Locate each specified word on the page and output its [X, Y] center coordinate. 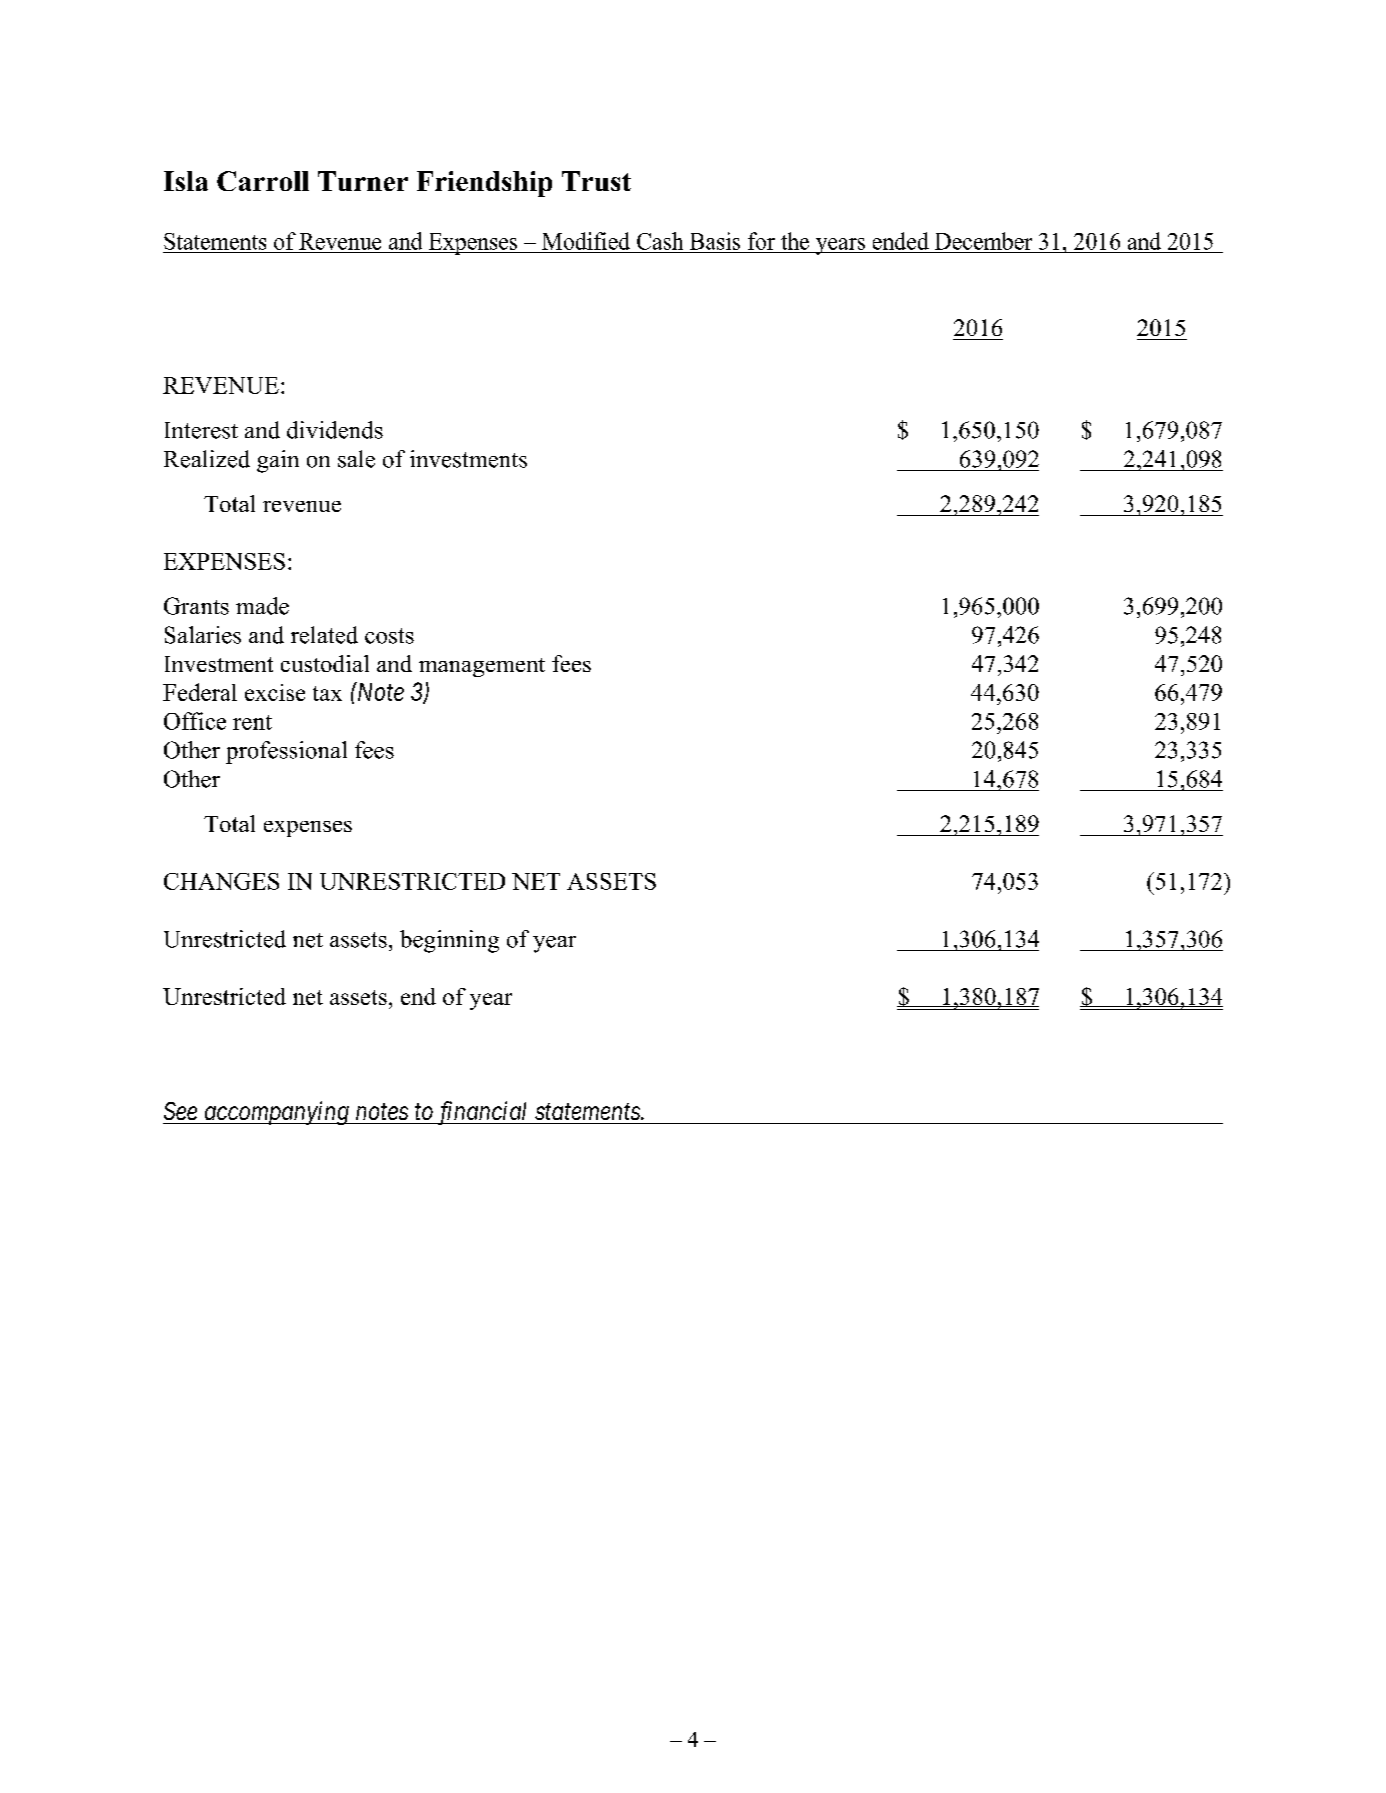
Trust [596, 181]
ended [901, 241]
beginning [449, 941]
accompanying [276, 1113]
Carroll [263, 181]
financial [482, 1113]
